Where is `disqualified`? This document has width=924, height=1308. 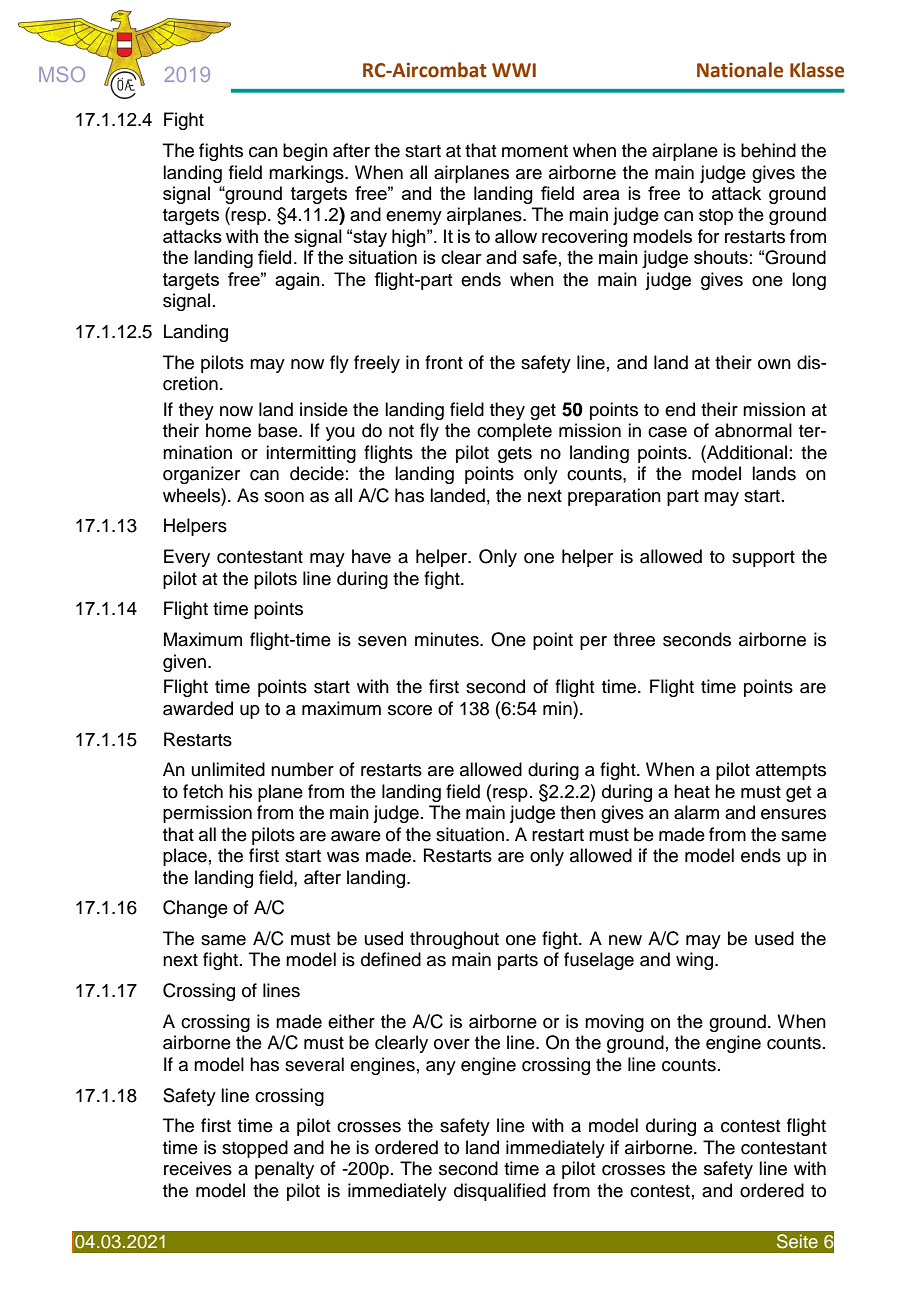 disqualified is located at coordinates (500, 1192).
